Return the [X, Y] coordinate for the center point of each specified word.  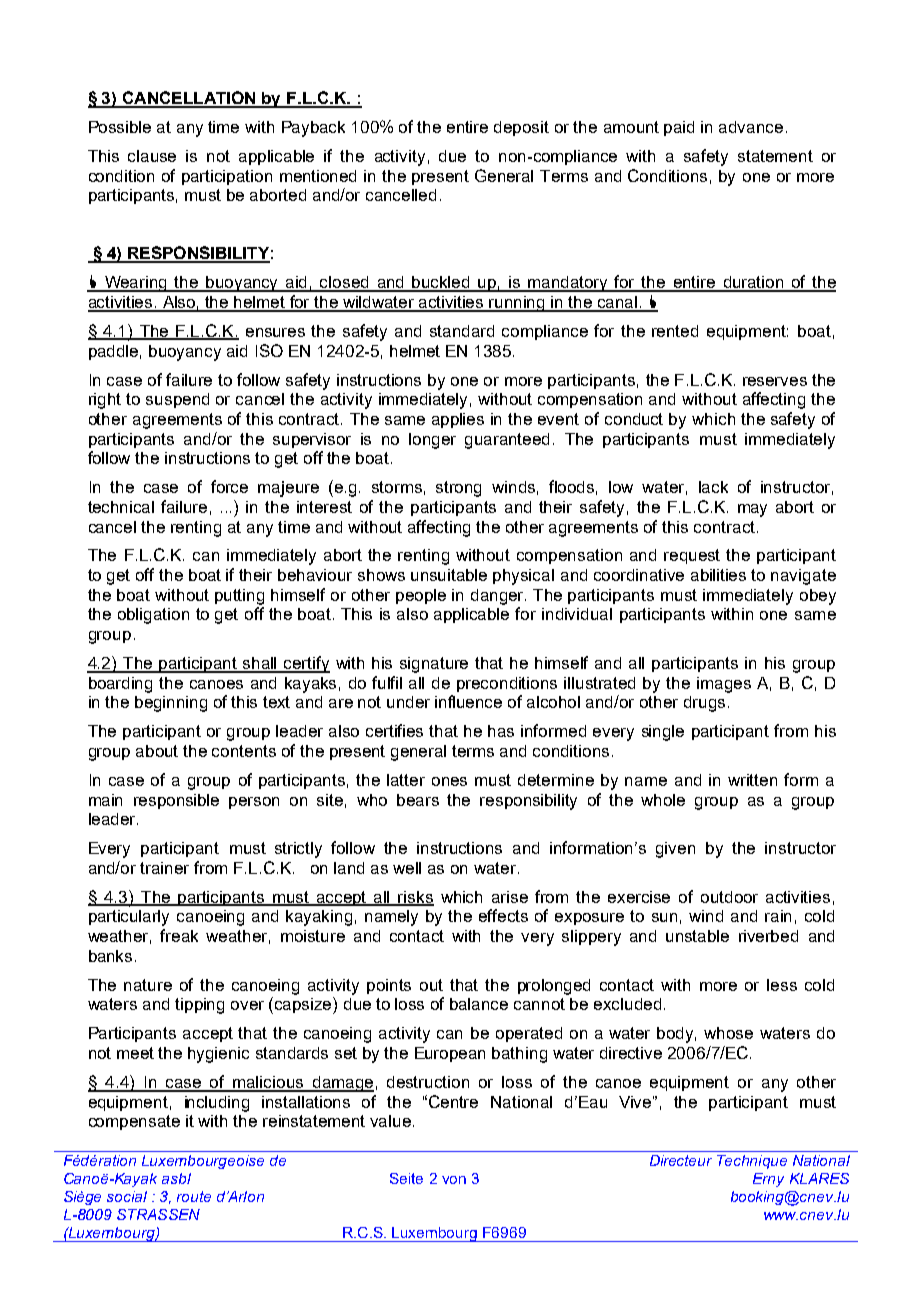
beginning [171, 704]
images [724, 685]
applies [458, 420]
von [454, 1180]
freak [179, 935]
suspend [177, 400]
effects [503, 915]
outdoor [729, 897]
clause [152, 156]
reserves [775, 381]
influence [468, 701]
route [194, 1196]
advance [751, 127]
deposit [521, 128]
